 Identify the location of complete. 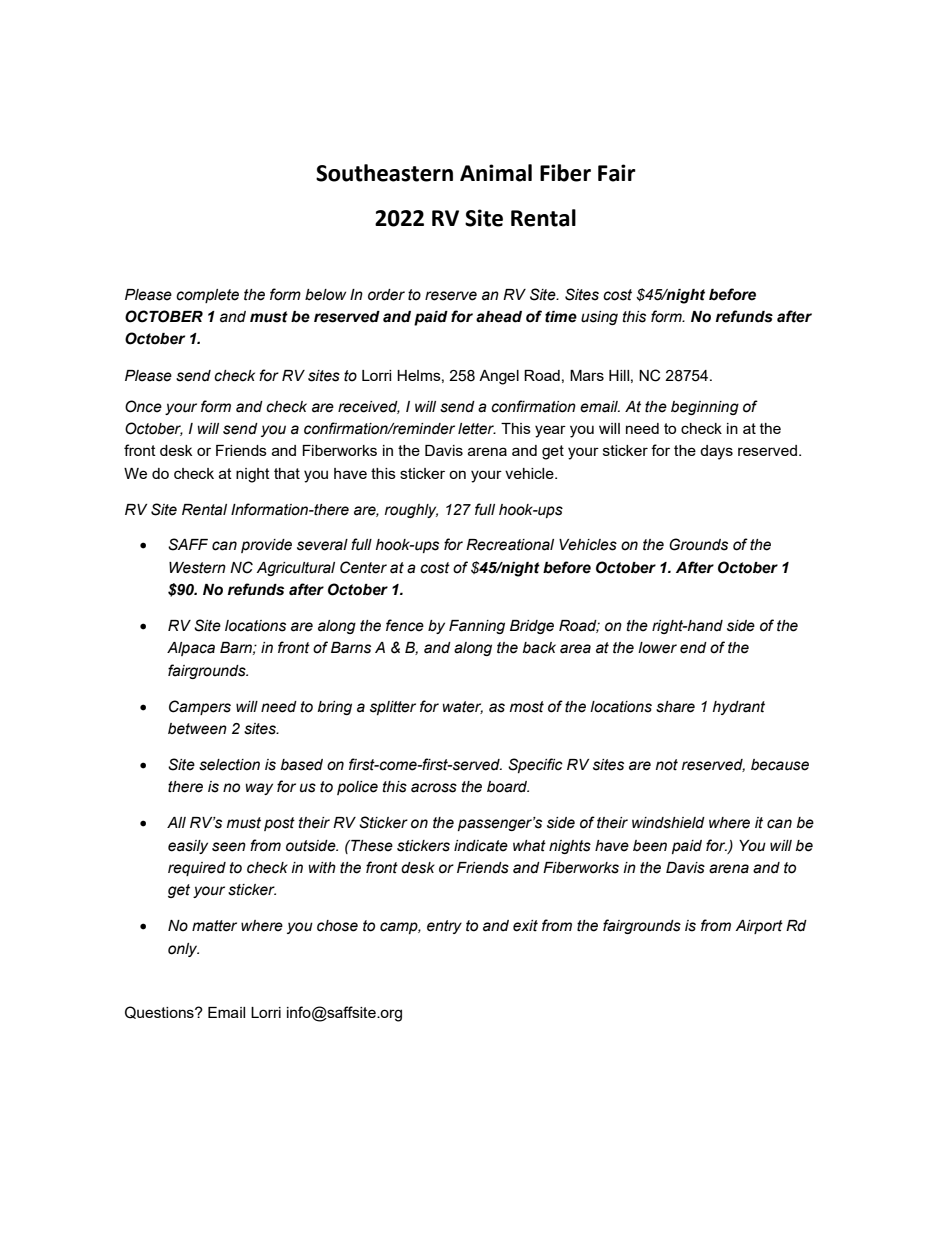
(207, 296).
